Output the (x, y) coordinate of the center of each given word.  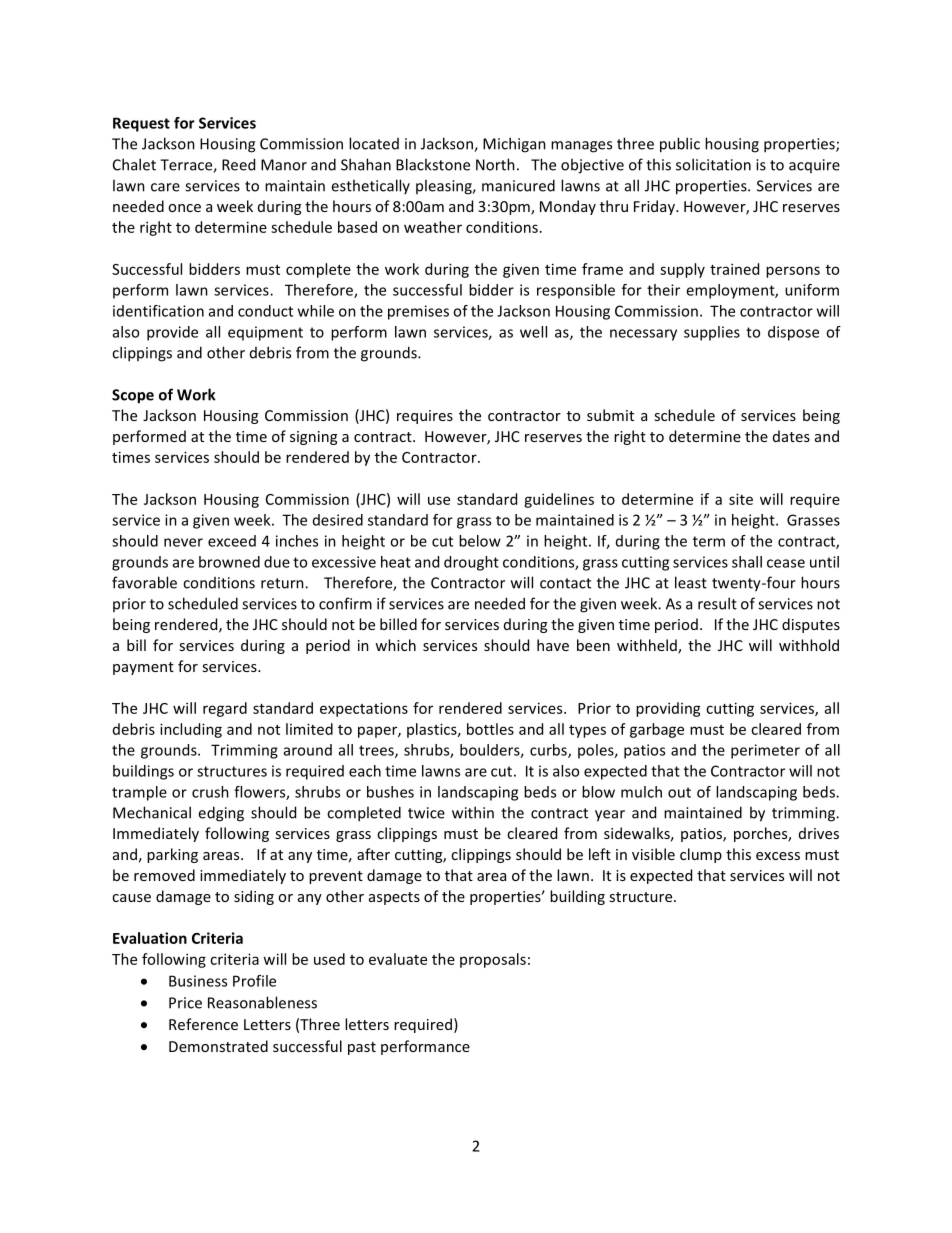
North (495, 164)
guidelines (559, 500)
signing (313, 438)
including (191, 730)
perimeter (765, 751)
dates (791, 436)
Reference (203, 1024)
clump (701, 855)
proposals (493, 960)
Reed (238, 164)
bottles (490, 729)
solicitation (713, 164)
